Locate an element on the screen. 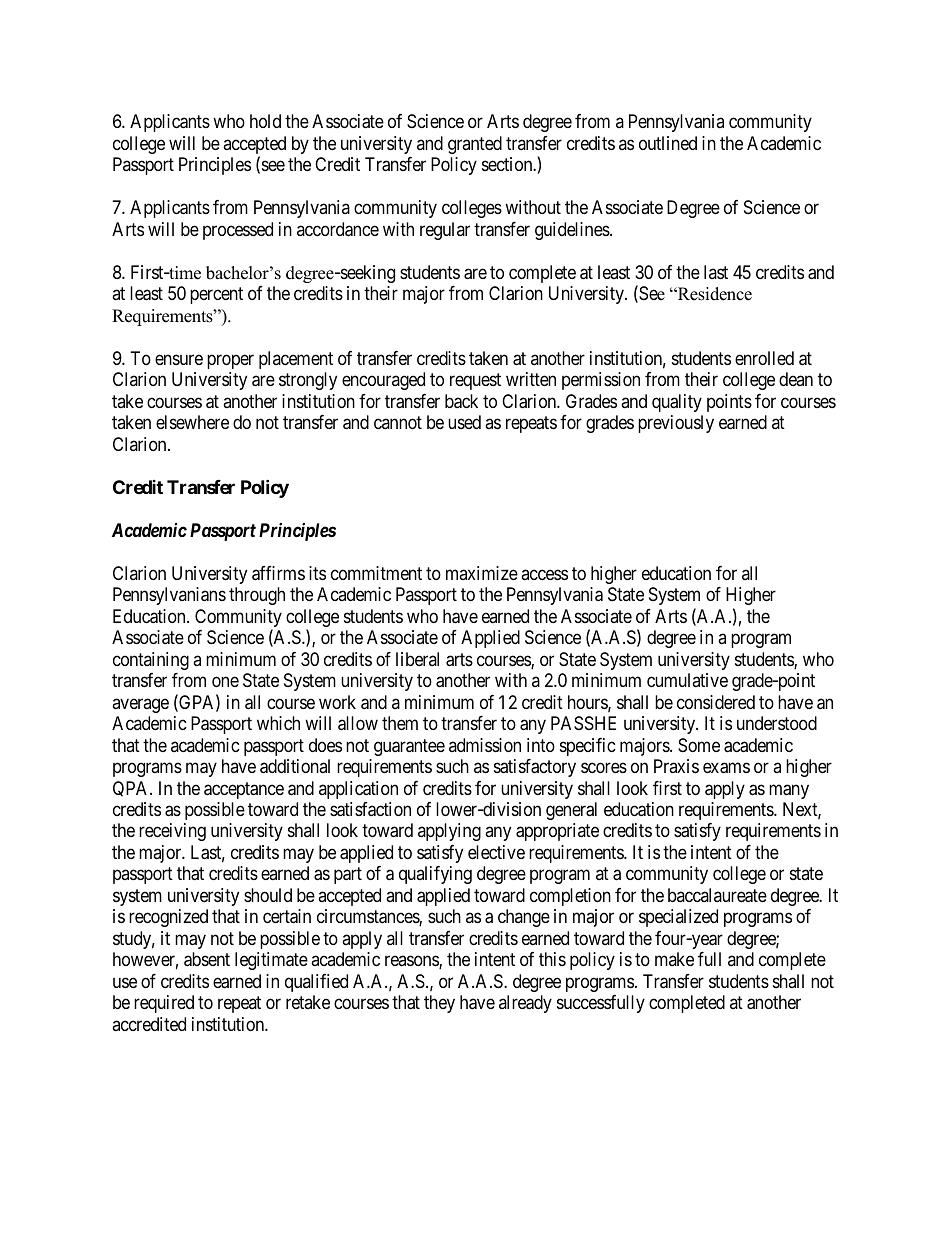  they is located at coordinates (439, 1004).
